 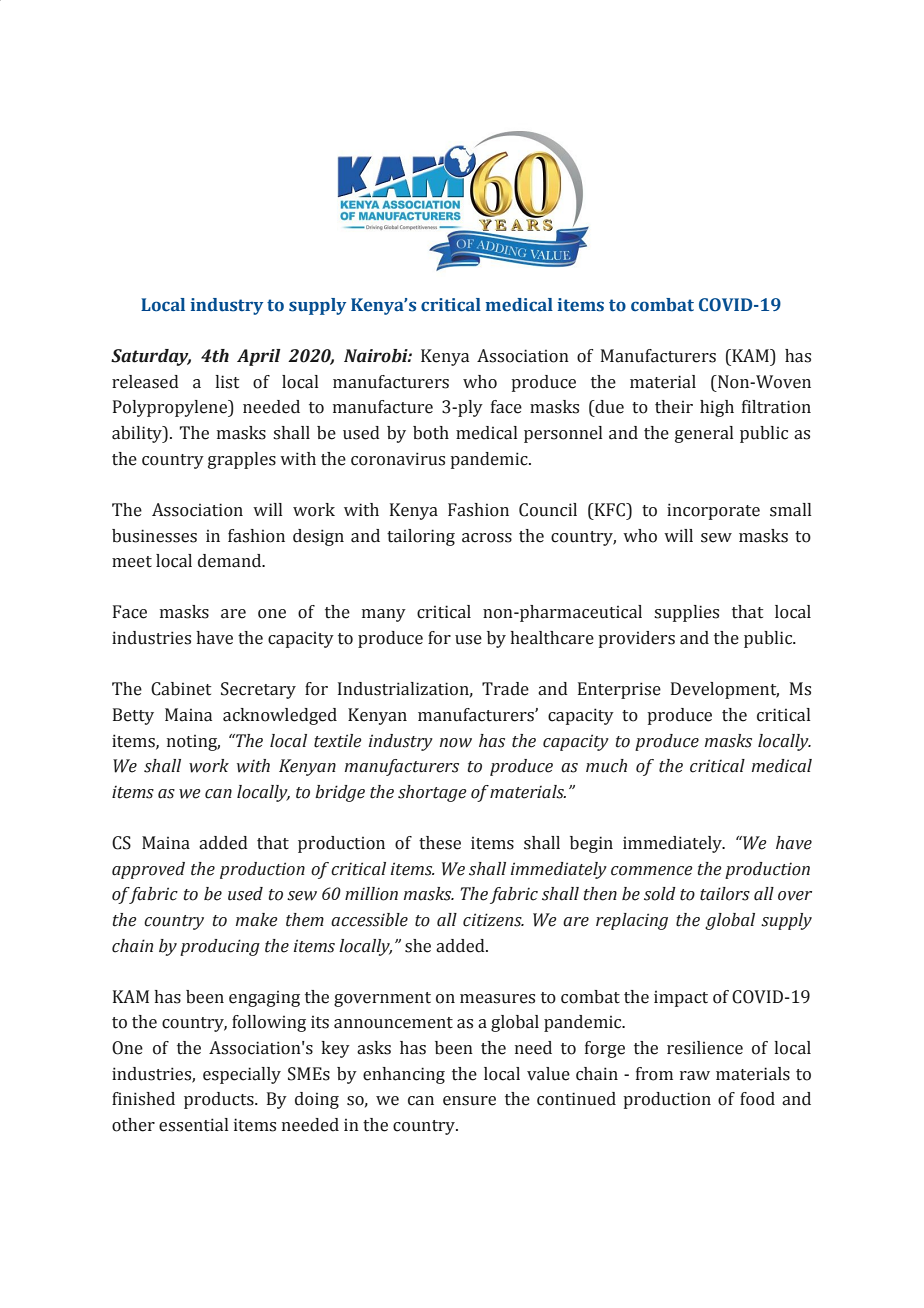 I want to click on tailors, so click(x=725, y=894).
